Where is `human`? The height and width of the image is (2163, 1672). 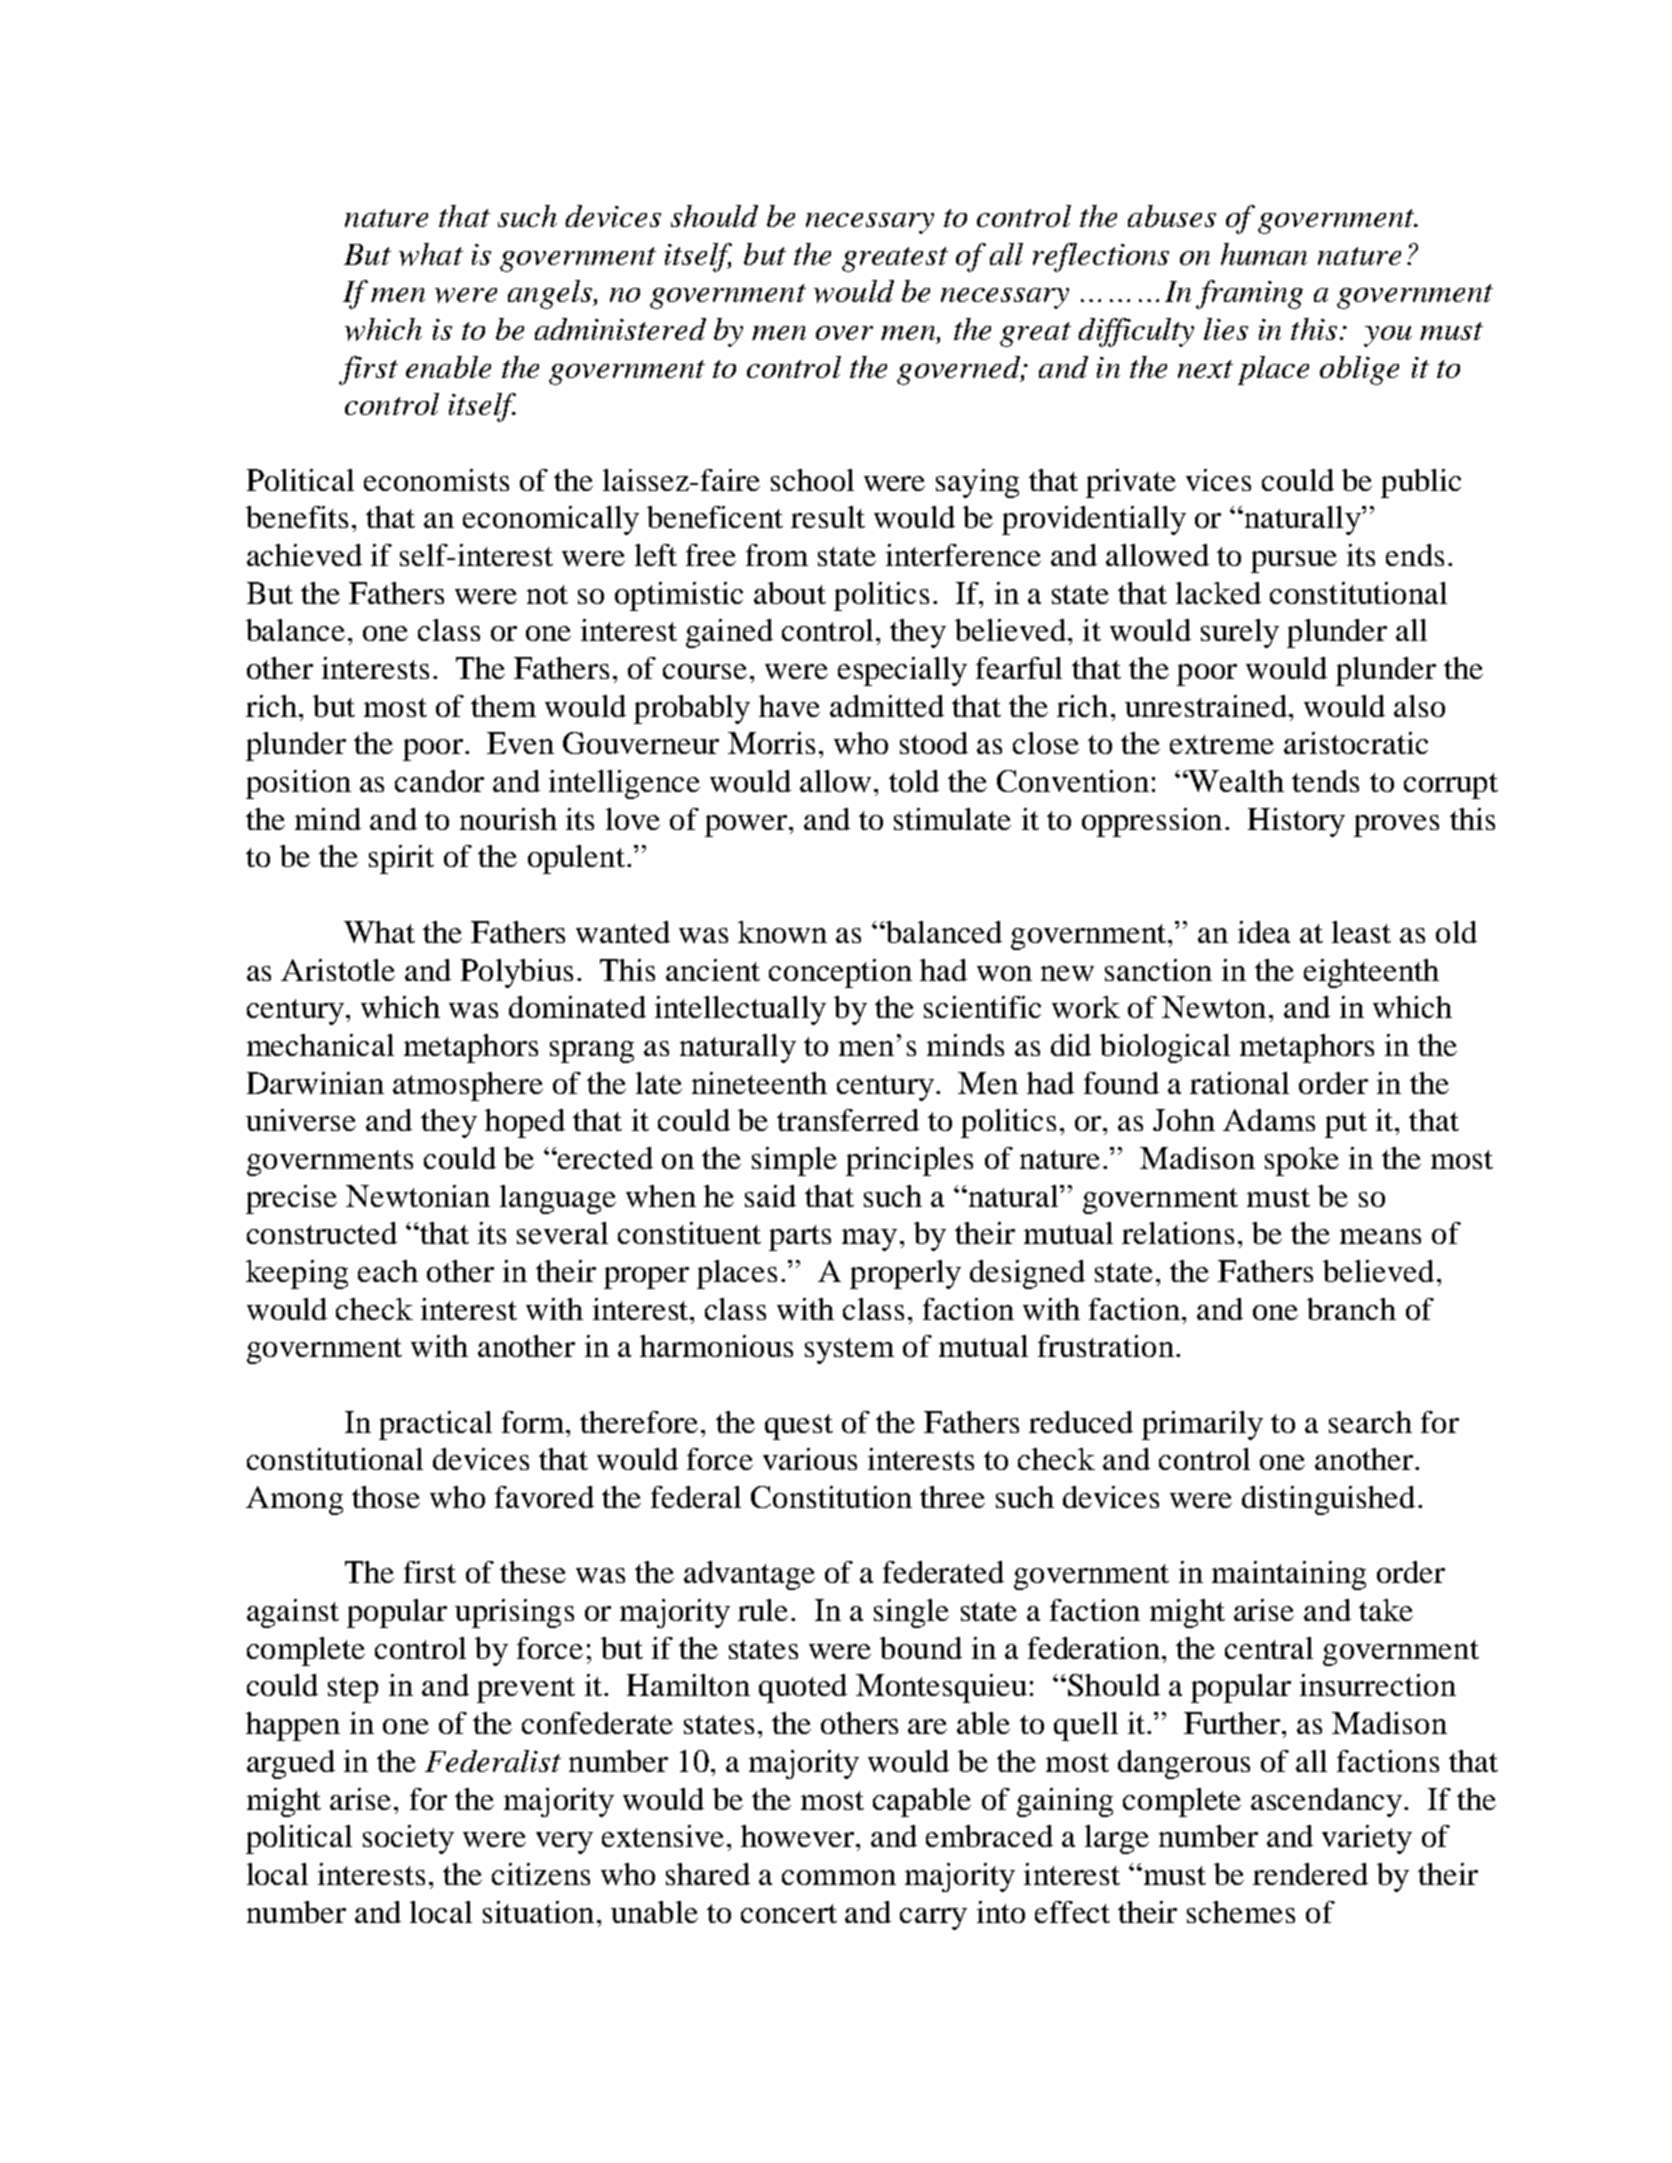
human is located at coordinates (1264, 254).
